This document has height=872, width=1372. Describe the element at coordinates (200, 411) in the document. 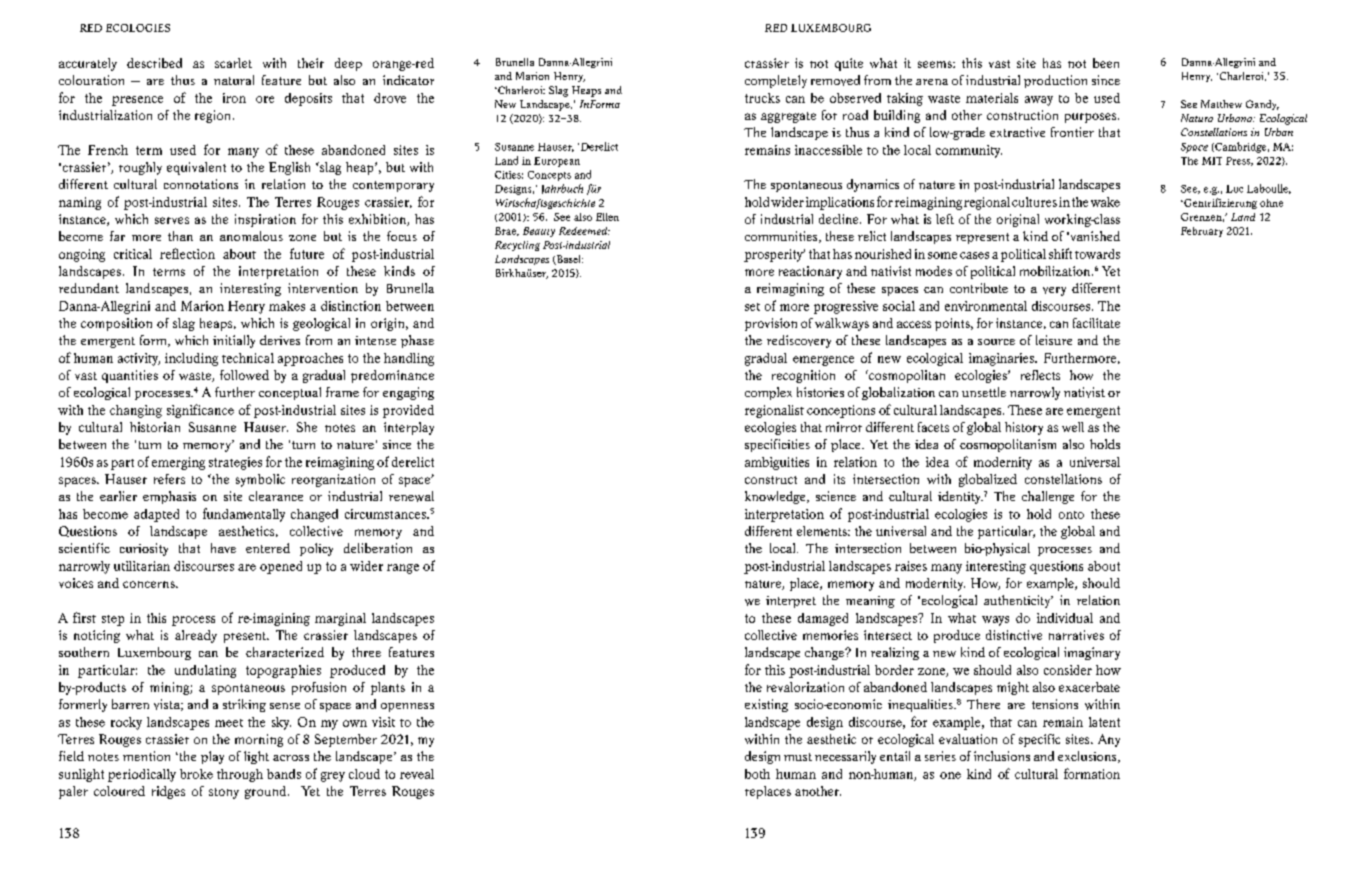

I see `significance` at that location.
